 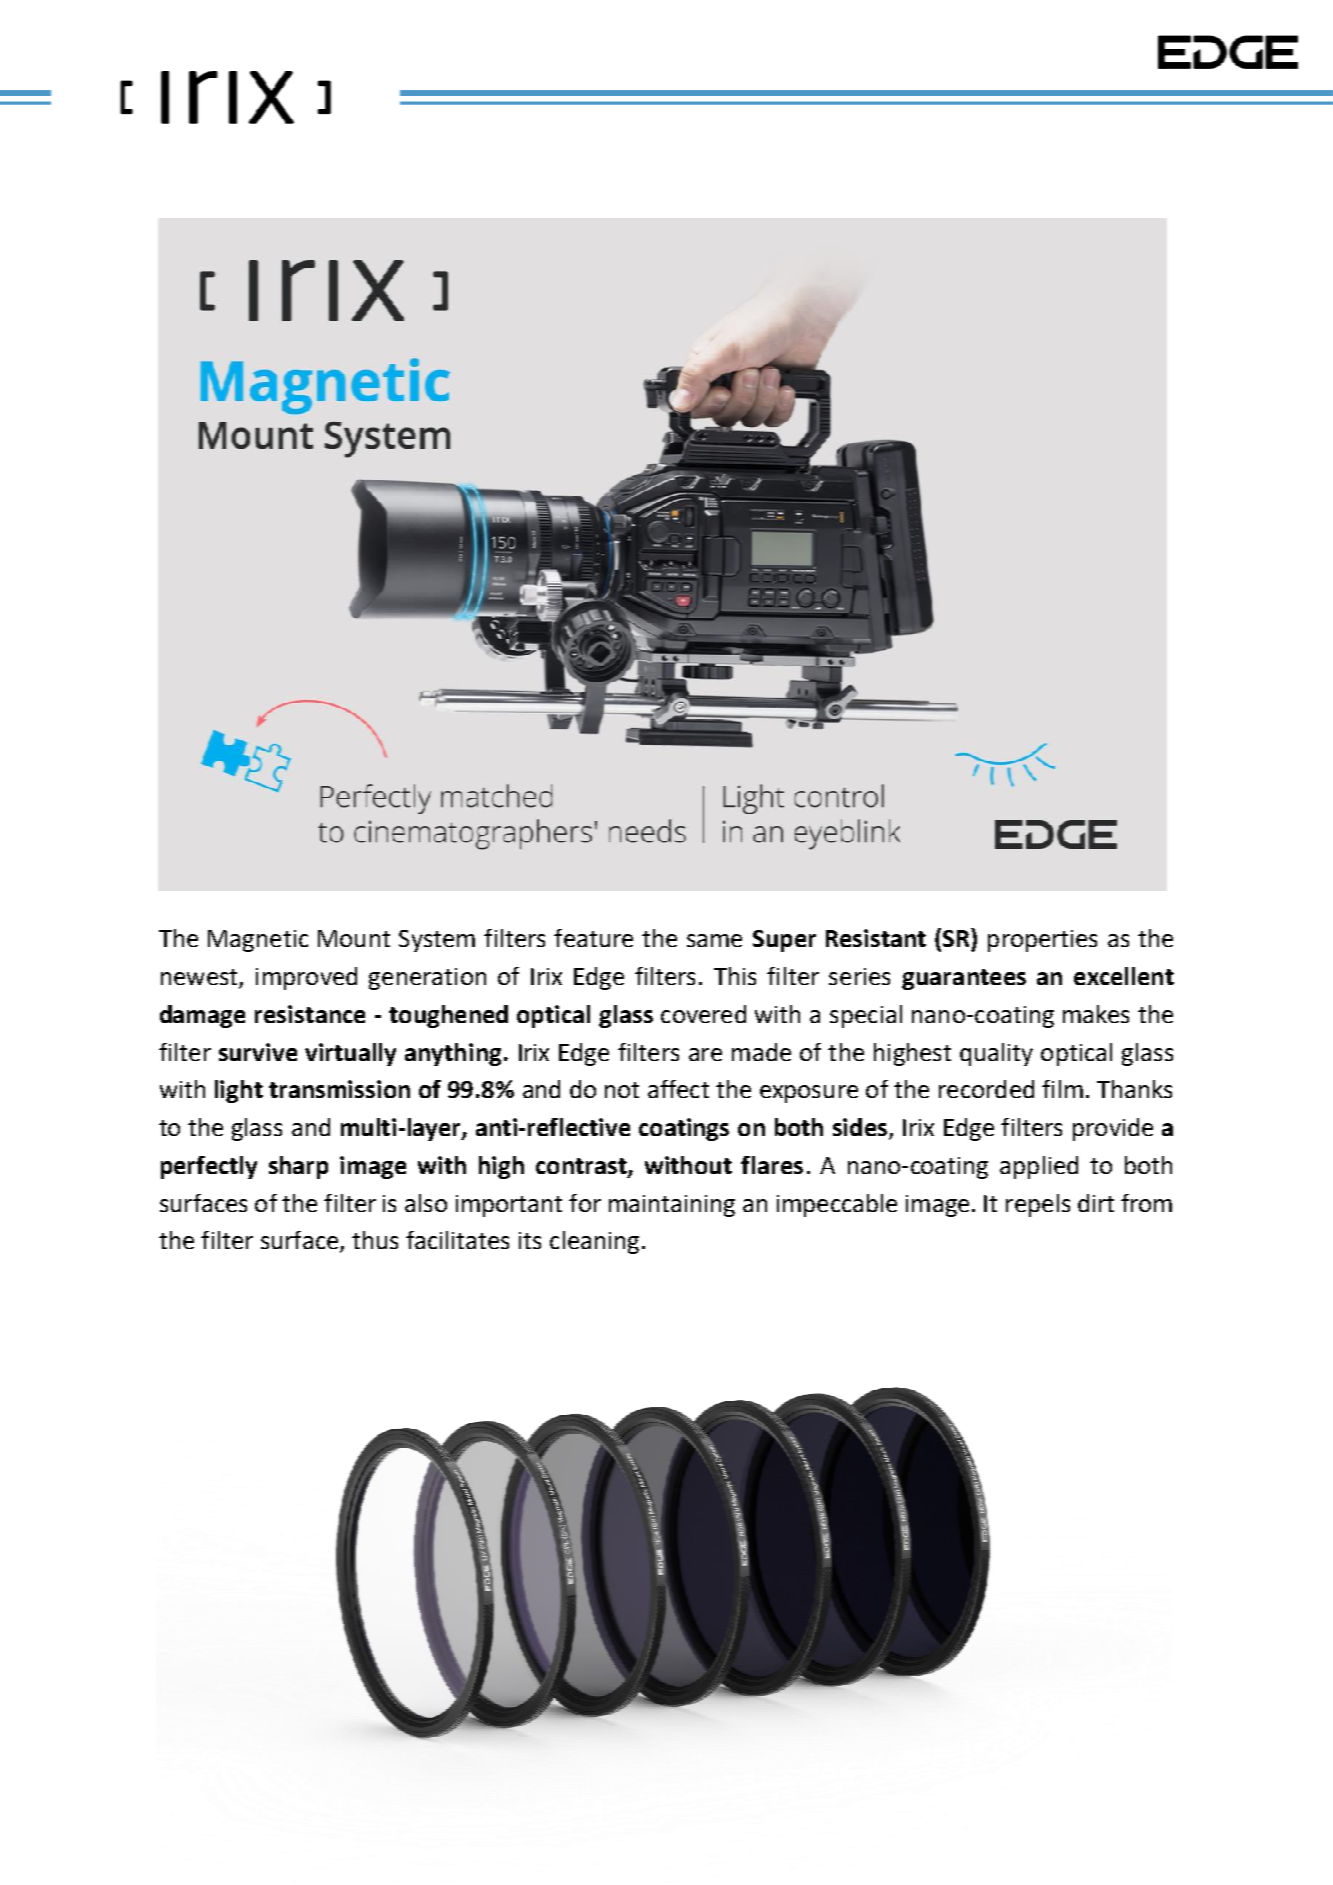 What do you see at coordinates (1062, 1089) in the screenshot?
I see `film` at bounding box center [1062, 1089].
